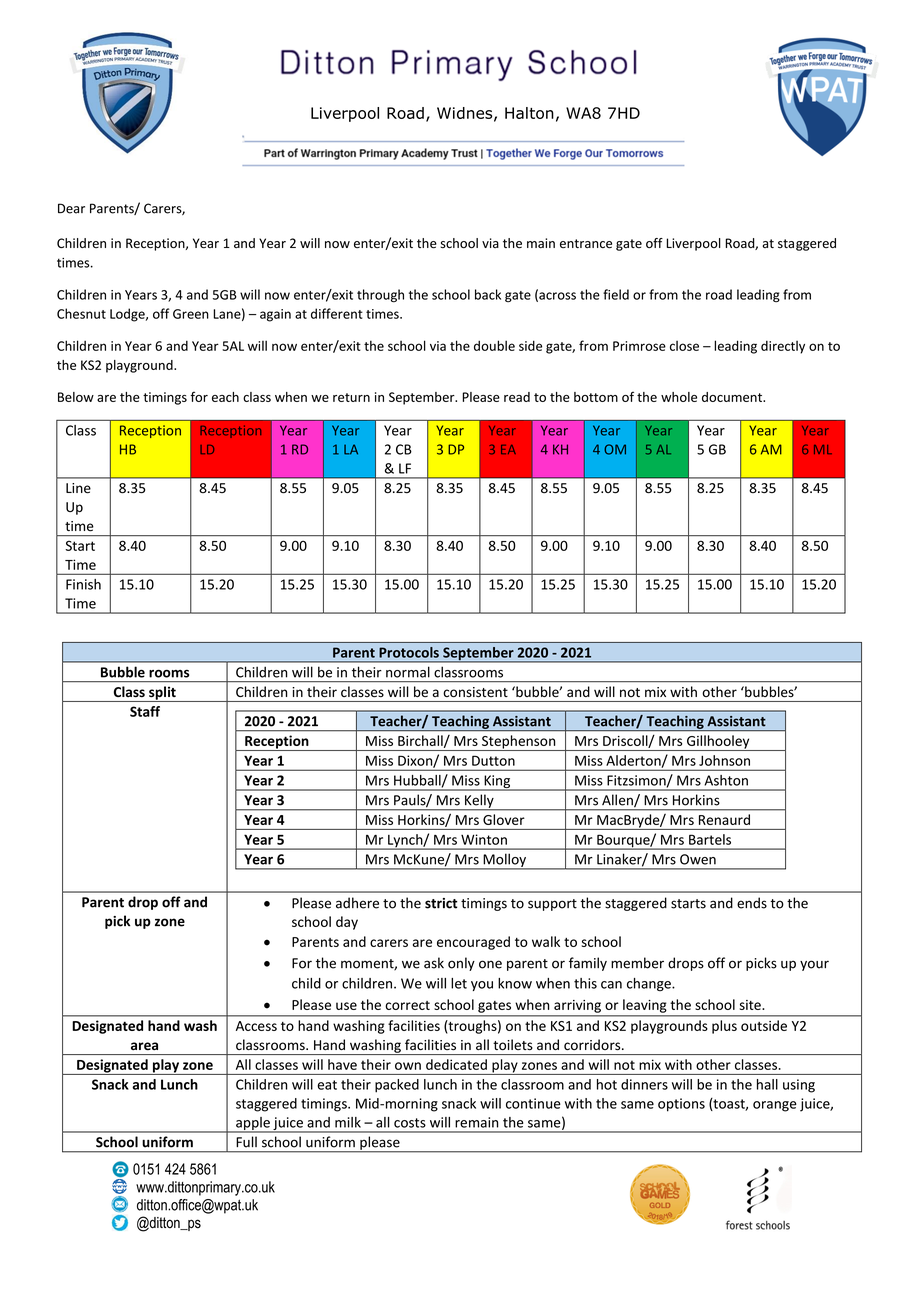 The image size is (924, 1308). I want to click on area, so click(144, 1046).
